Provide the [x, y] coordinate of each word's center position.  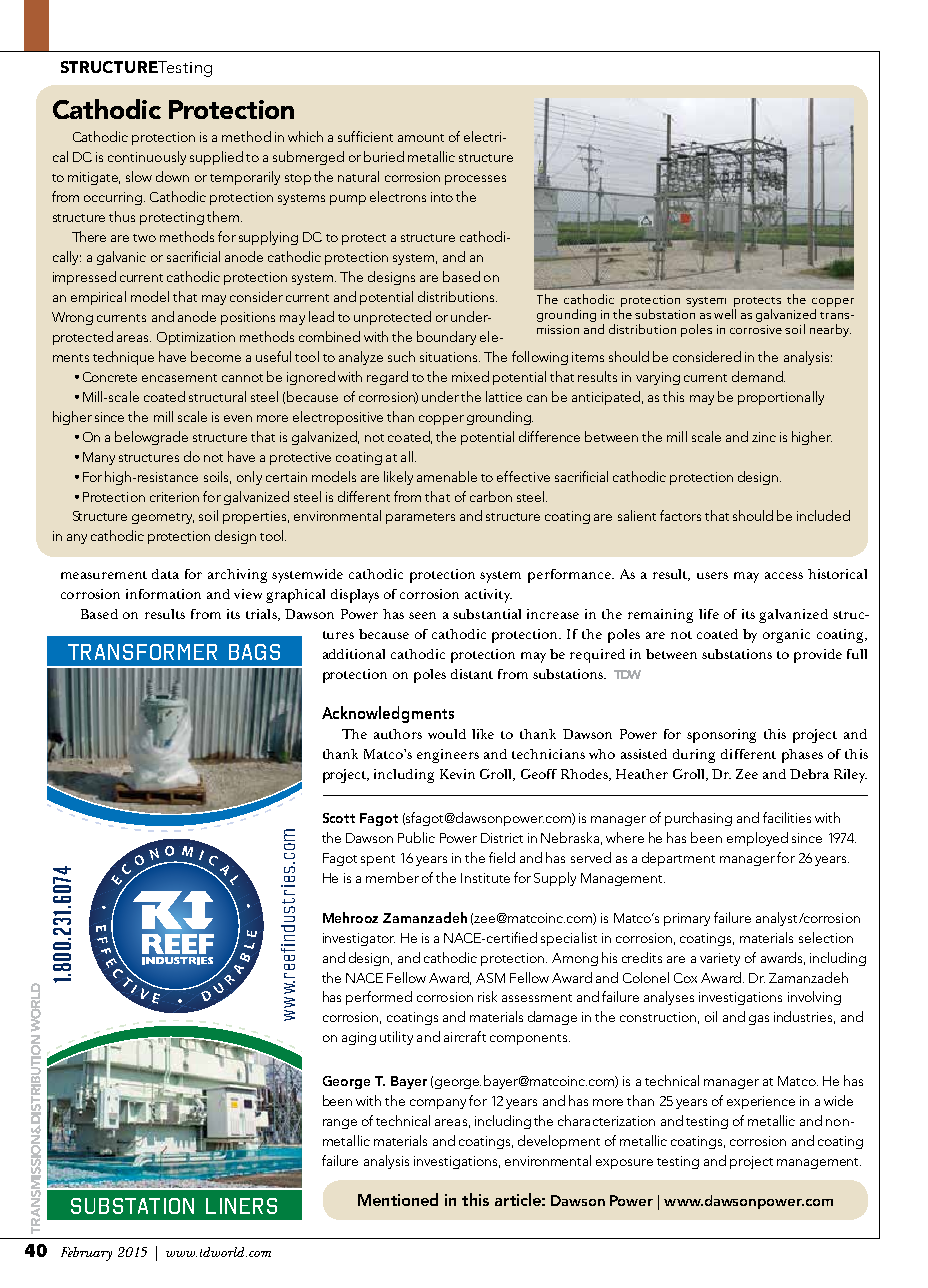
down [172, 176]
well [725, 314]
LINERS [241, 1206]
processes [475, 180]
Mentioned [398, 1199]
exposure [624, 1164]
